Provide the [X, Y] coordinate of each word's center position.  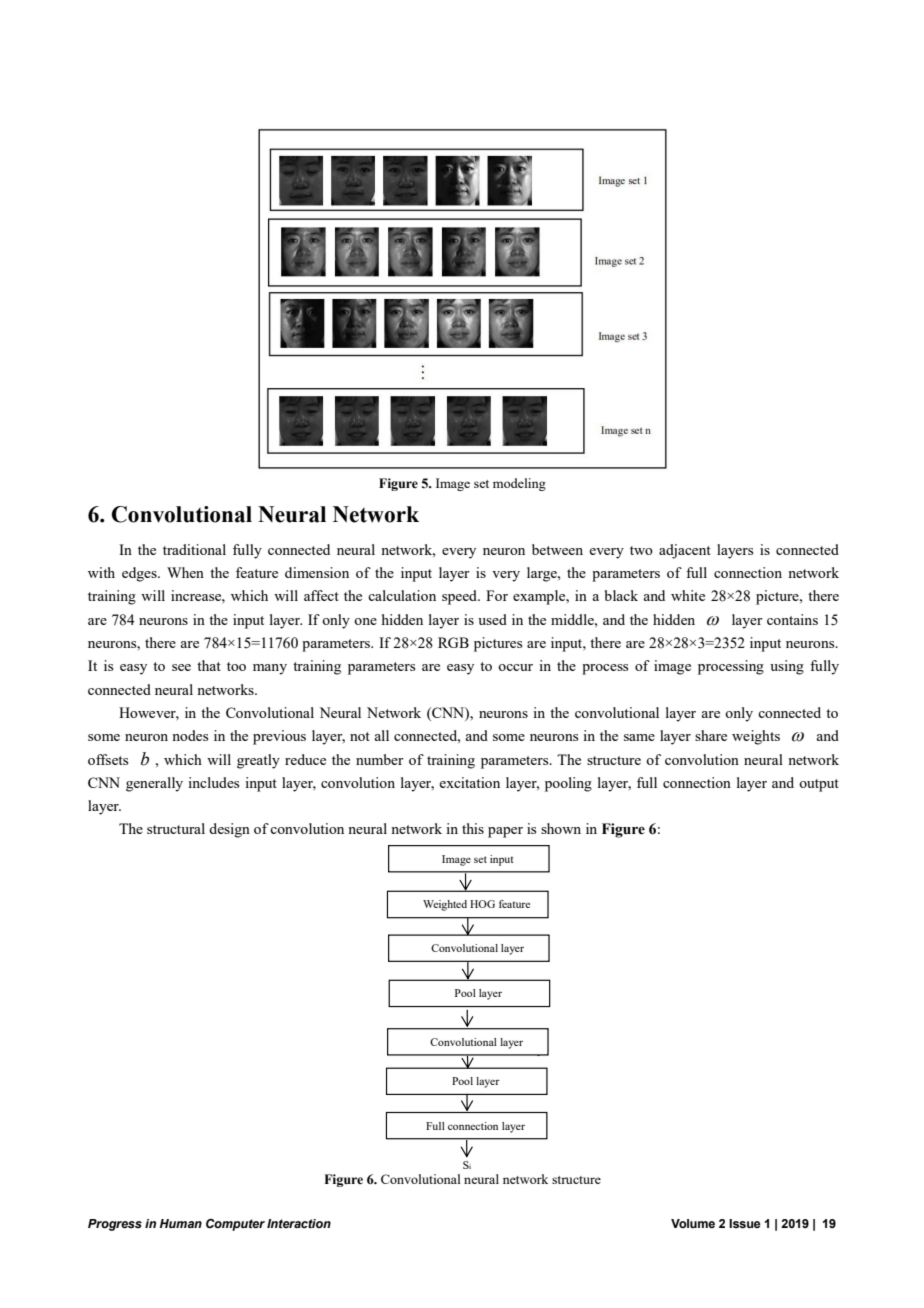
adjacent [685, 551]
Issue [745, 1224]
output [819, 785]
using [787, 667]
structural [176, 828]
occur [515, 667]
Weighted [445, 905]
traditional [194, 549]
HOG [482, 904]
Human [181, 1223]
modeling [519, 484]
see [181, 667]
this [473, 828]
